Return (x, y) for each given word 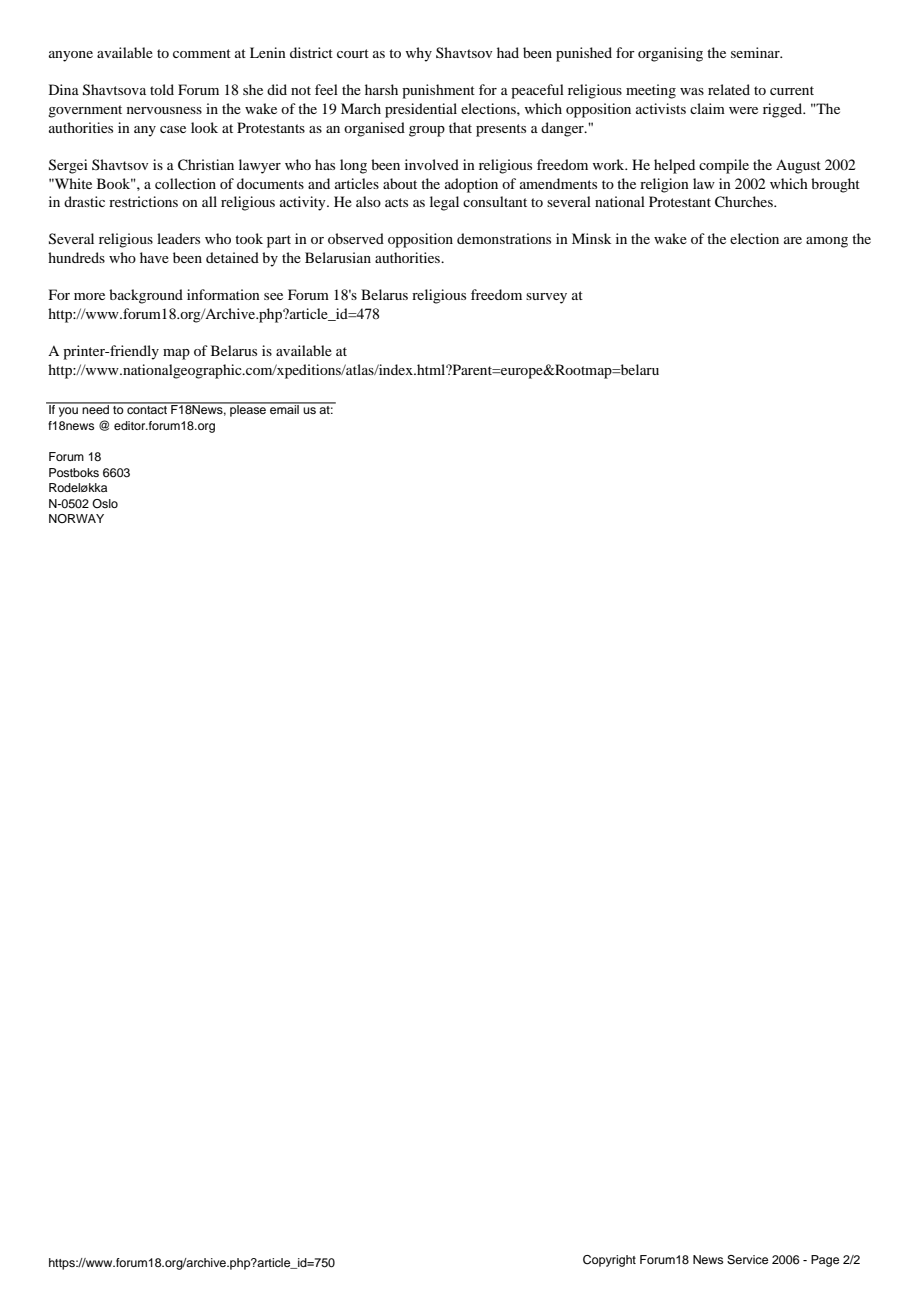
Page (825, 1261)
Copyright (609, 1261)
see (273, 296)
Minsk (591, 238)
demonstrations (504, 238)
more (89, 296)
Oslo (105, 503)
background (146, 296)
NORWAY (76, 518)
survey (546, 298)
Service (747, 1260)
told (162, 89)
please (248, 410)
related (729, 89)
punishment (438, 91)
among (827, 242)
